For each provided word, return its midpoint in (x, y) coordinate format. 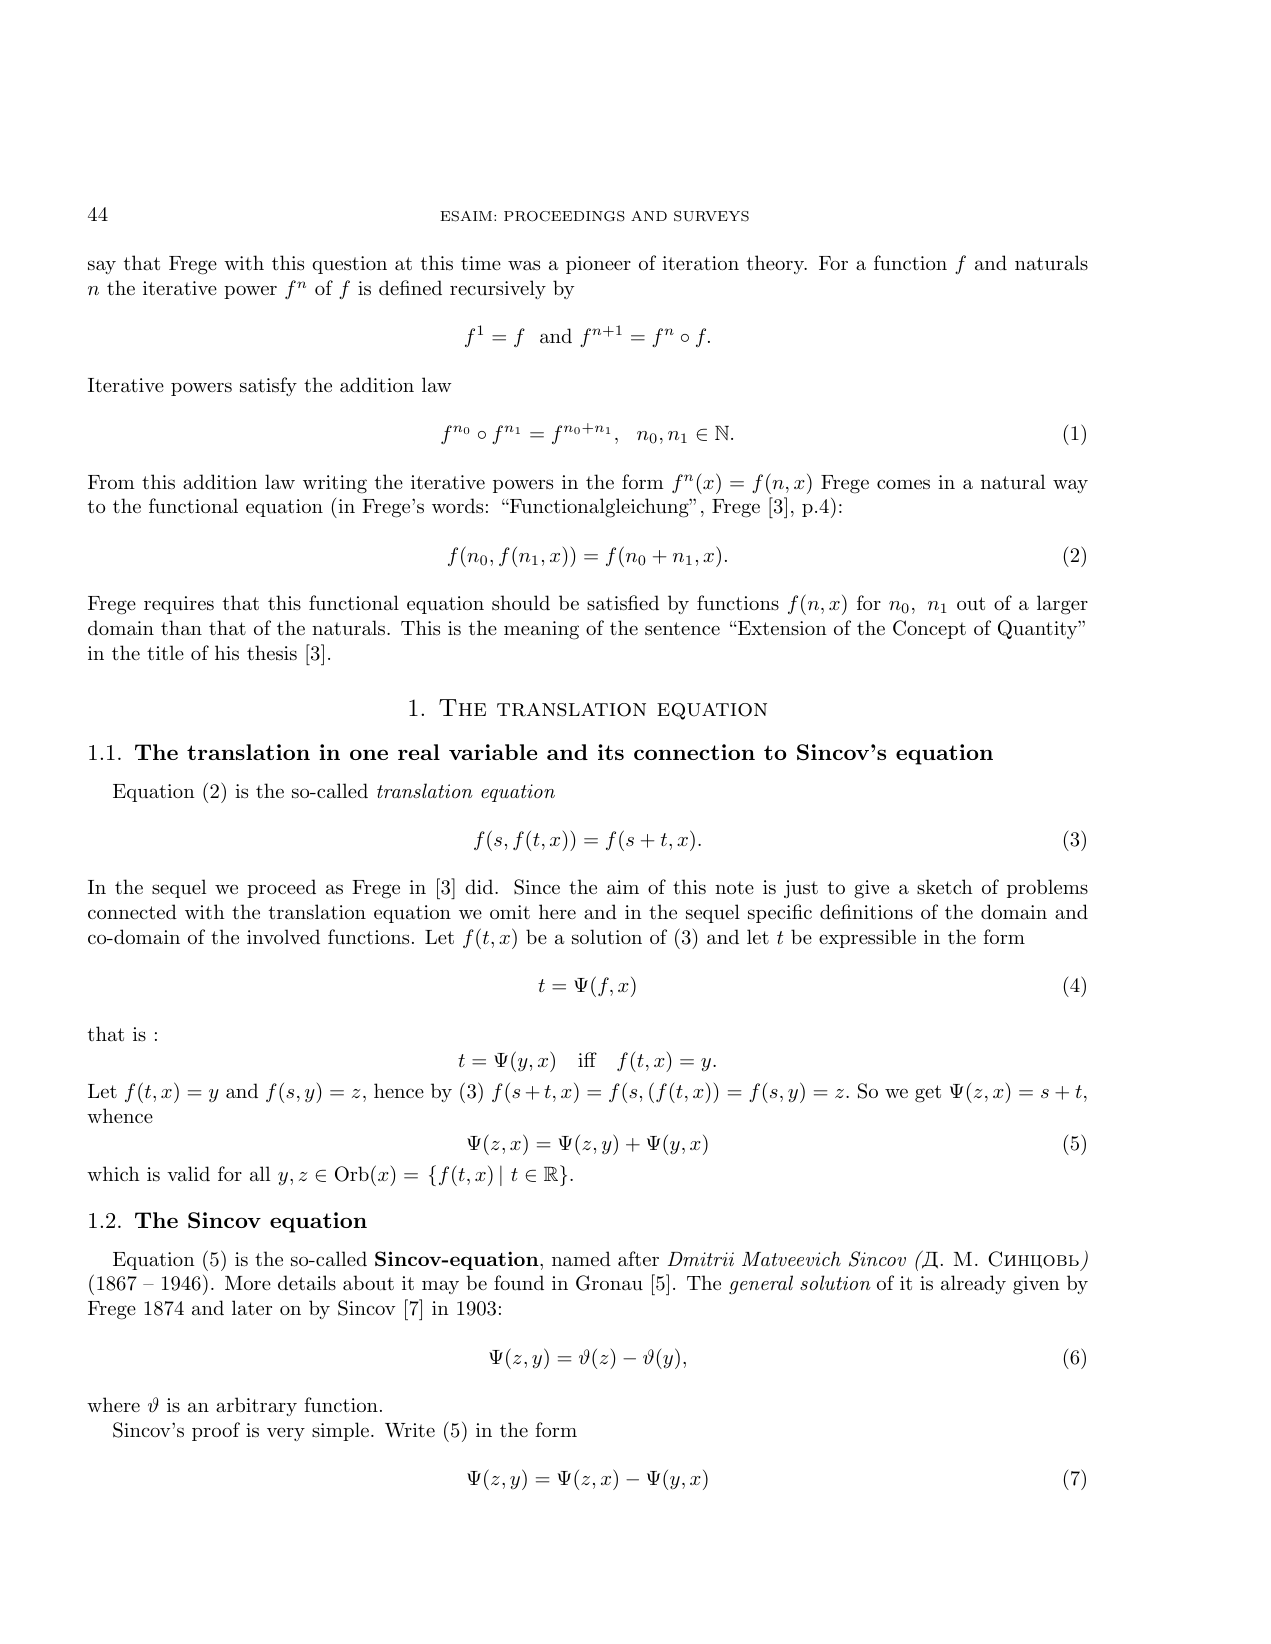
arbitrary (256, 1406)
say (102, 267)
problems (1047, 888)
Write (410, 1430)
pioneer (598, 265)
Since (537, 887)
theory (776, 264)
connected (132, 911)
